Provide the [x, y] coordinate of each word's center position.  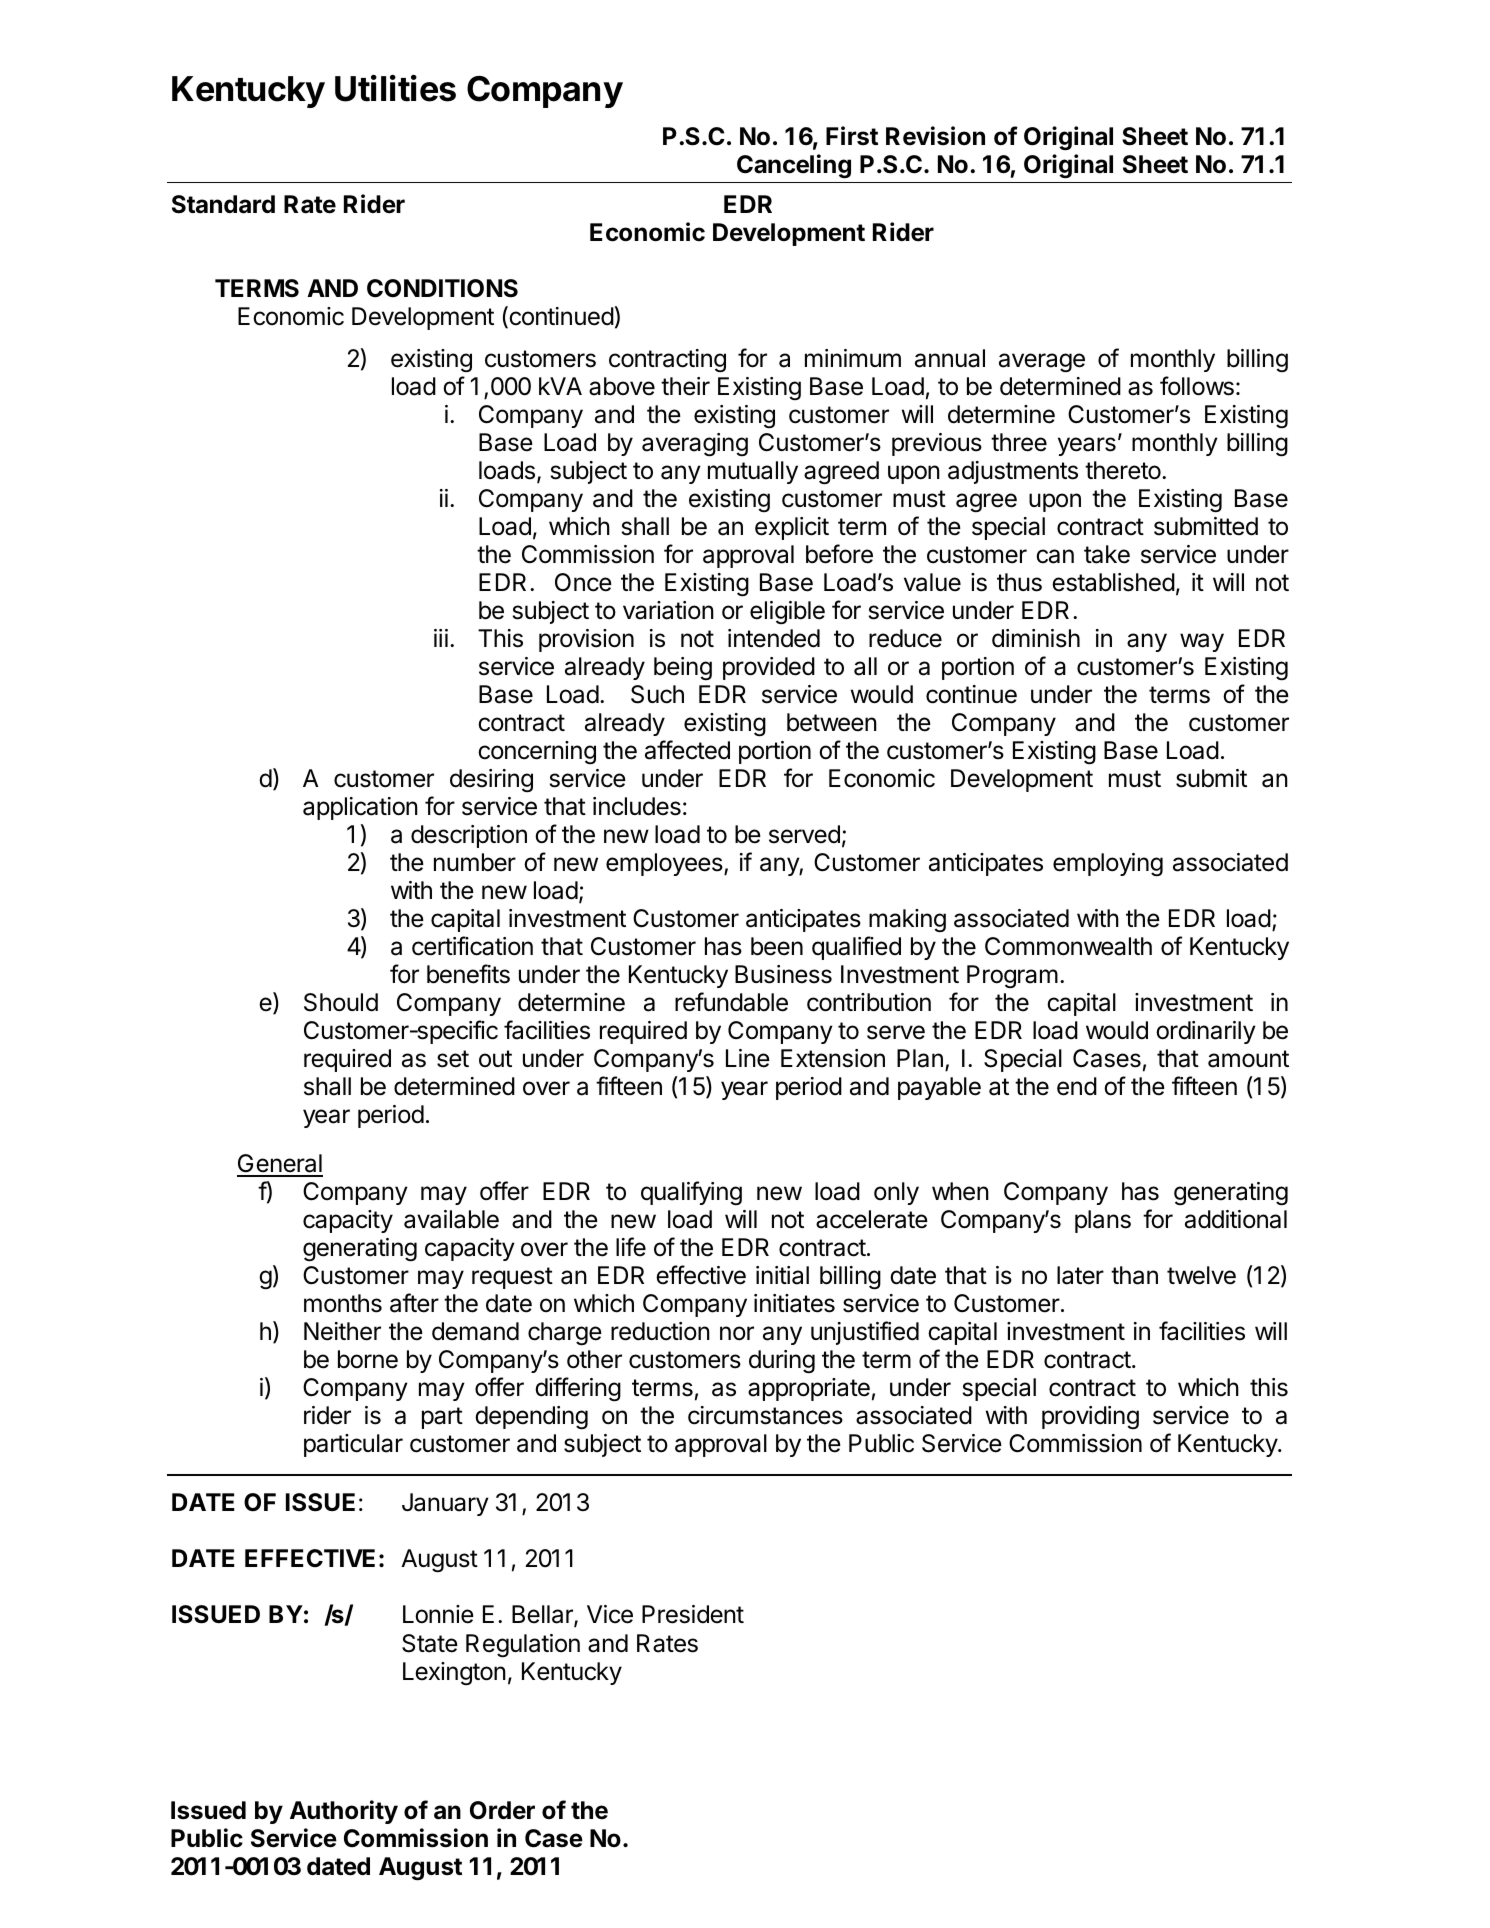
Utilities [395, 88]
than [1134, 1275]
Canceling [794, 166]
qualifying [691, 1193]
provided [769, 668]
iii [441, 638]
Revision [935, 136]
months [343, 1303]
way [1202, 642]
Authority [344, 1812]
